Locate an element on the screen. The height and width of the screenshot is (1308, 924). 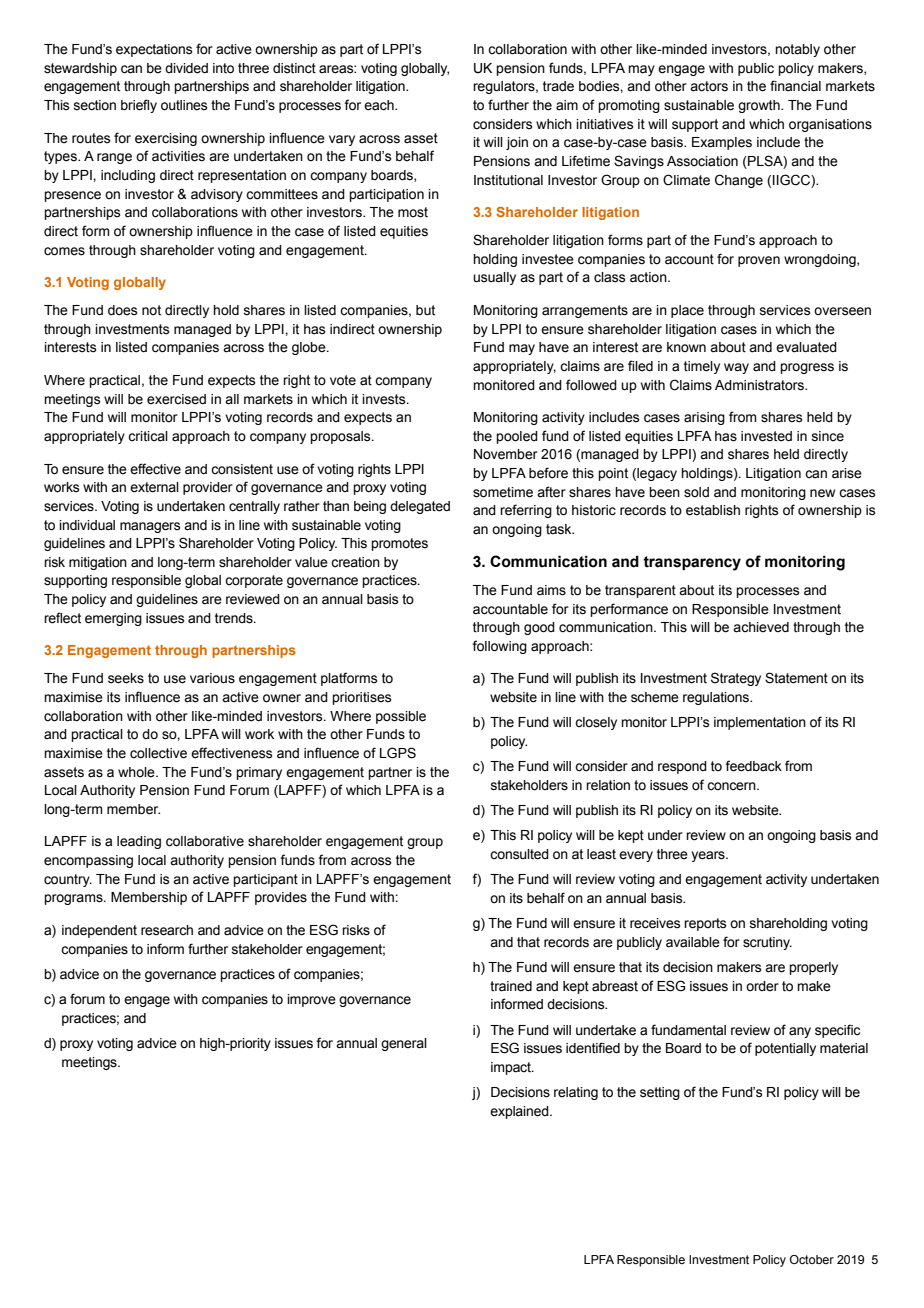
following is located at coordinates (499, 647).
